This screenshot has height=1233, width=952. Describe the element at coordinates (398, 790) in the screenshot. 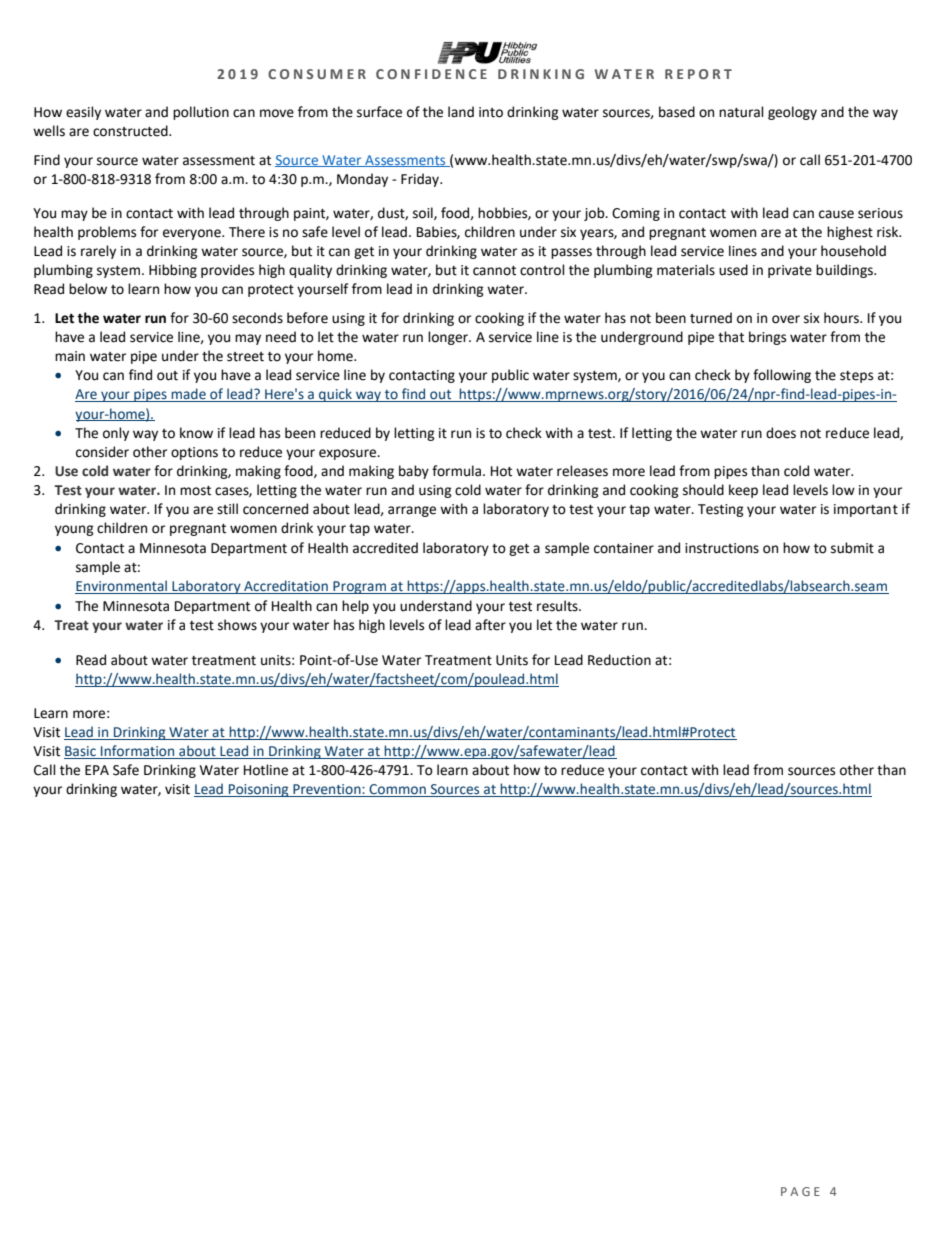

I see `Common` at that location.
